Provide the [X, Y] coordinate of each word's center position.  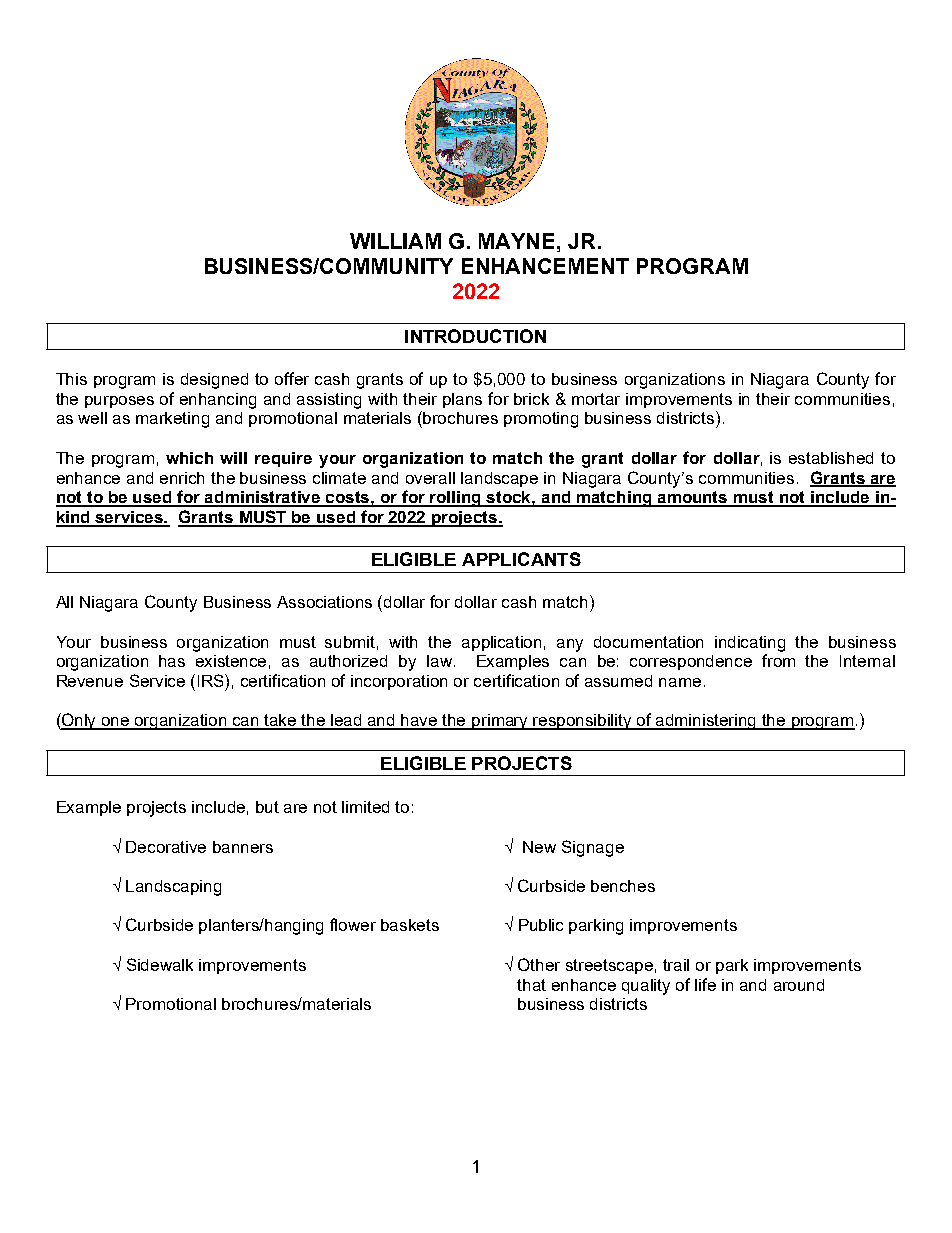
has [172, 661]
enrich [182, 478]
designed [214, 381]
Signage [593, 848]
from [778, 660]
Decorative [166, 847]
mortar [596, 399]
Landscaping [173, 888]
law [439, 661]
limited [365, 807]
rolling [456, 499]
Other [539, 964]
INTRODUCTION [475, 336]
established [831, 458]
